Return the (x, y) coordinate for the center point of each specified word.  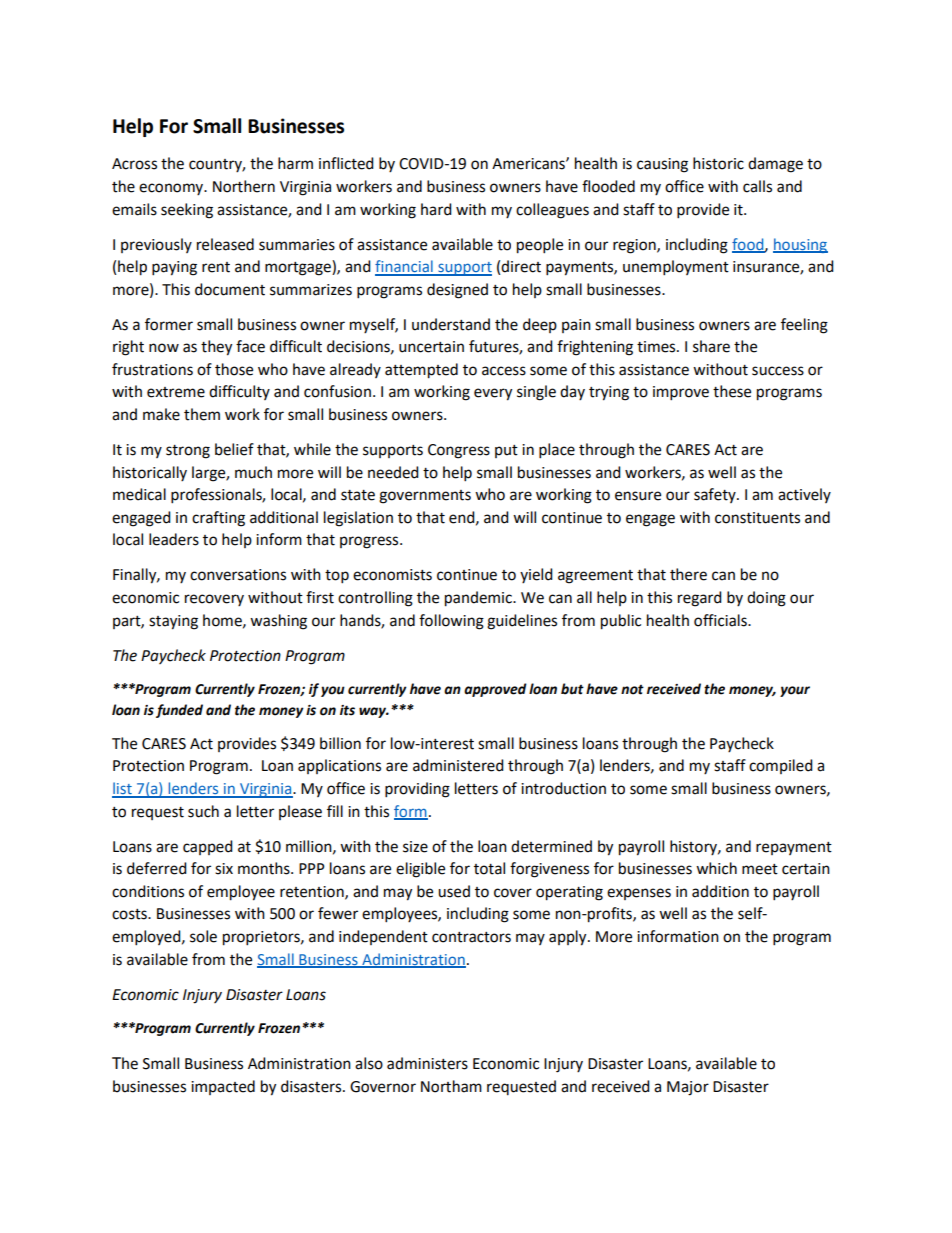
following (451, 622)
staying (173, 622)
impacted (223, 1087)
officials (721, 620)
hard (436, 209)
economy (172, 189)
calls (757, 186)
